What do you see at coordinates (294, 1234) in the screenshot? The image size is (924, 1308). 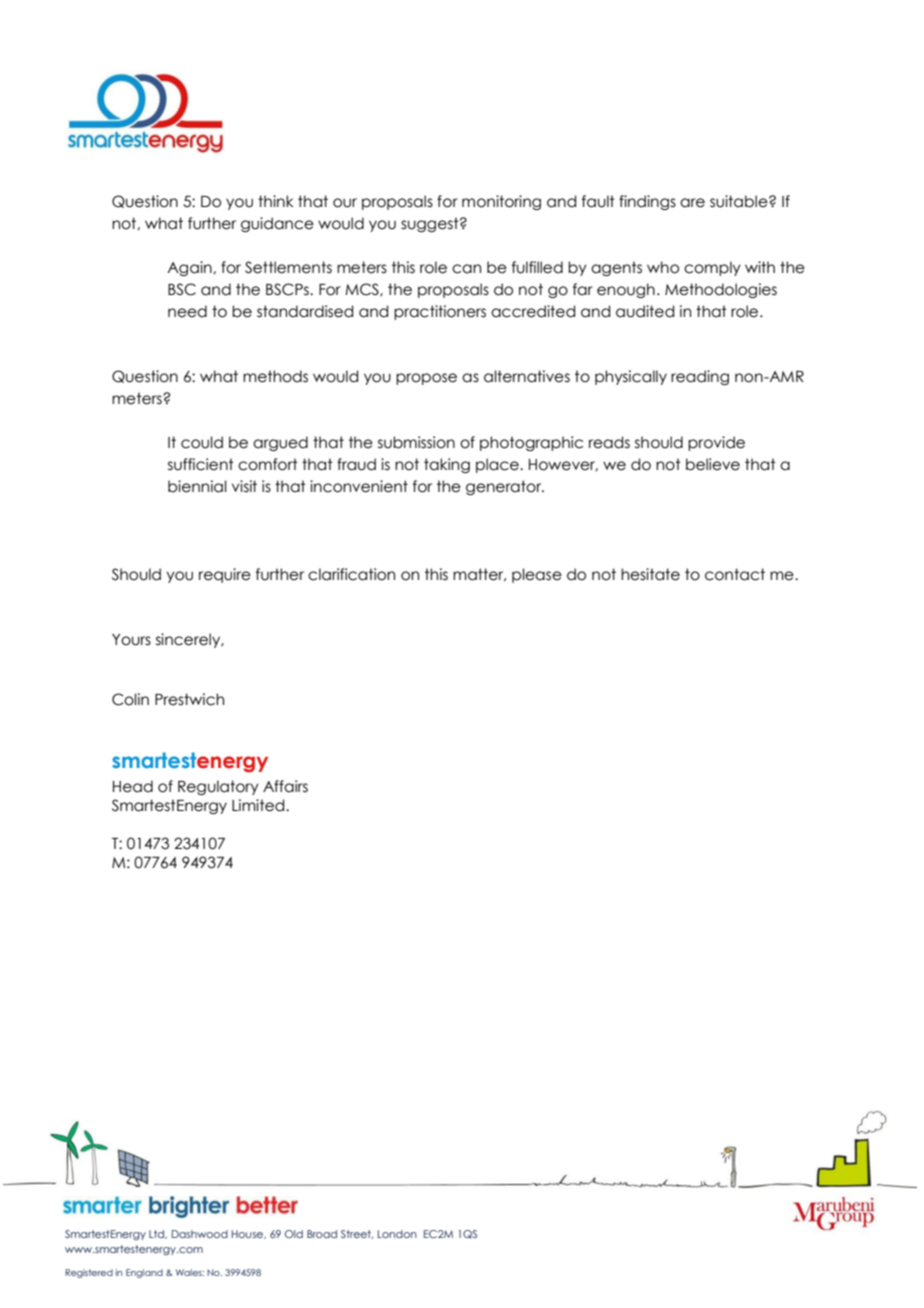 I see `Old` at bounding box center [294, 1234].
